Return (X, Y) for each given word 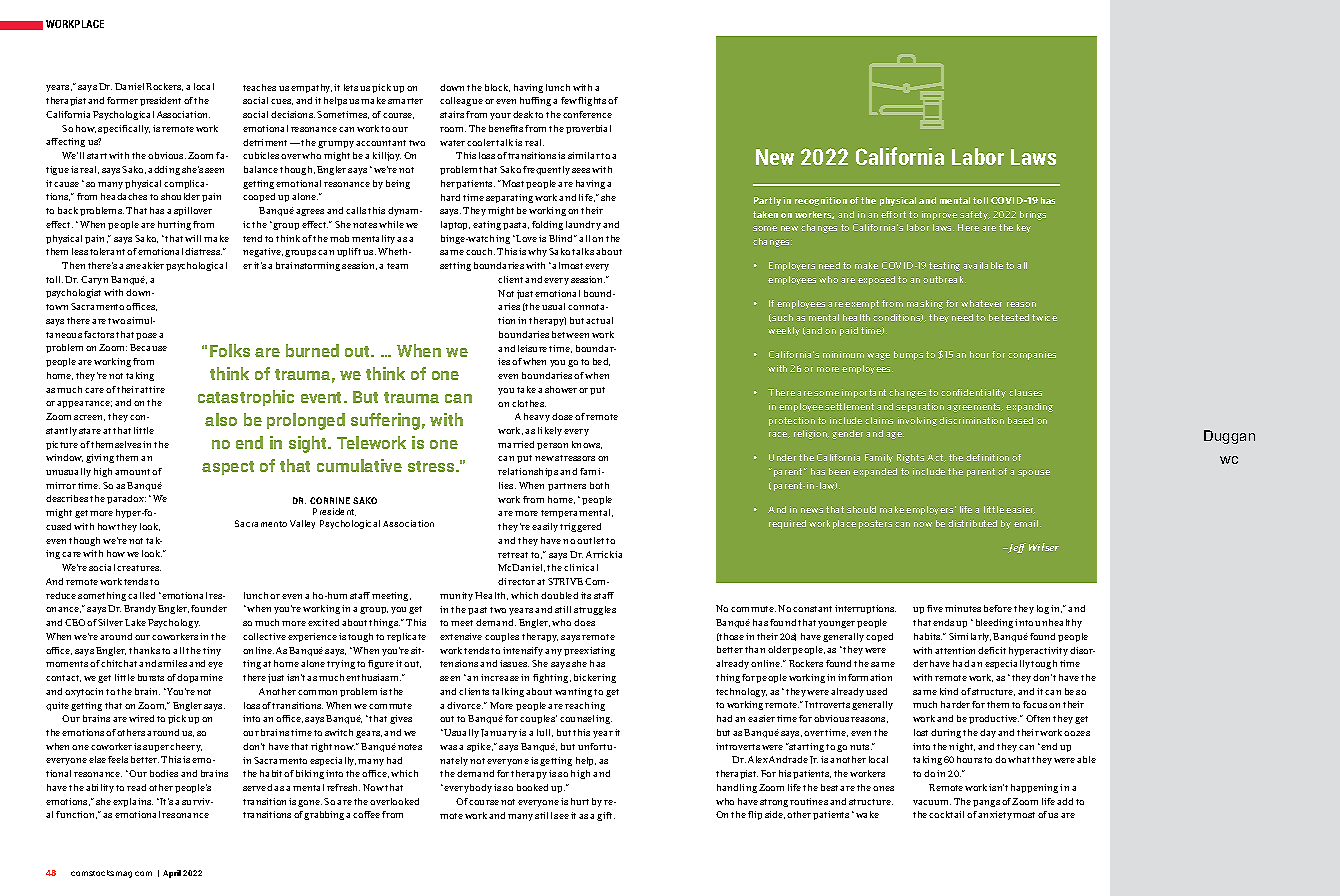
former (122, 100)
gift (606, 816)
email (1026, 523)
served (257, 787)
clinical (581, 567)
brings (1033, 215)
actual (599, 320)
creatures (139, 568)
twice (1044, 317)
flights (592, 101)
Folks (230, 350)
